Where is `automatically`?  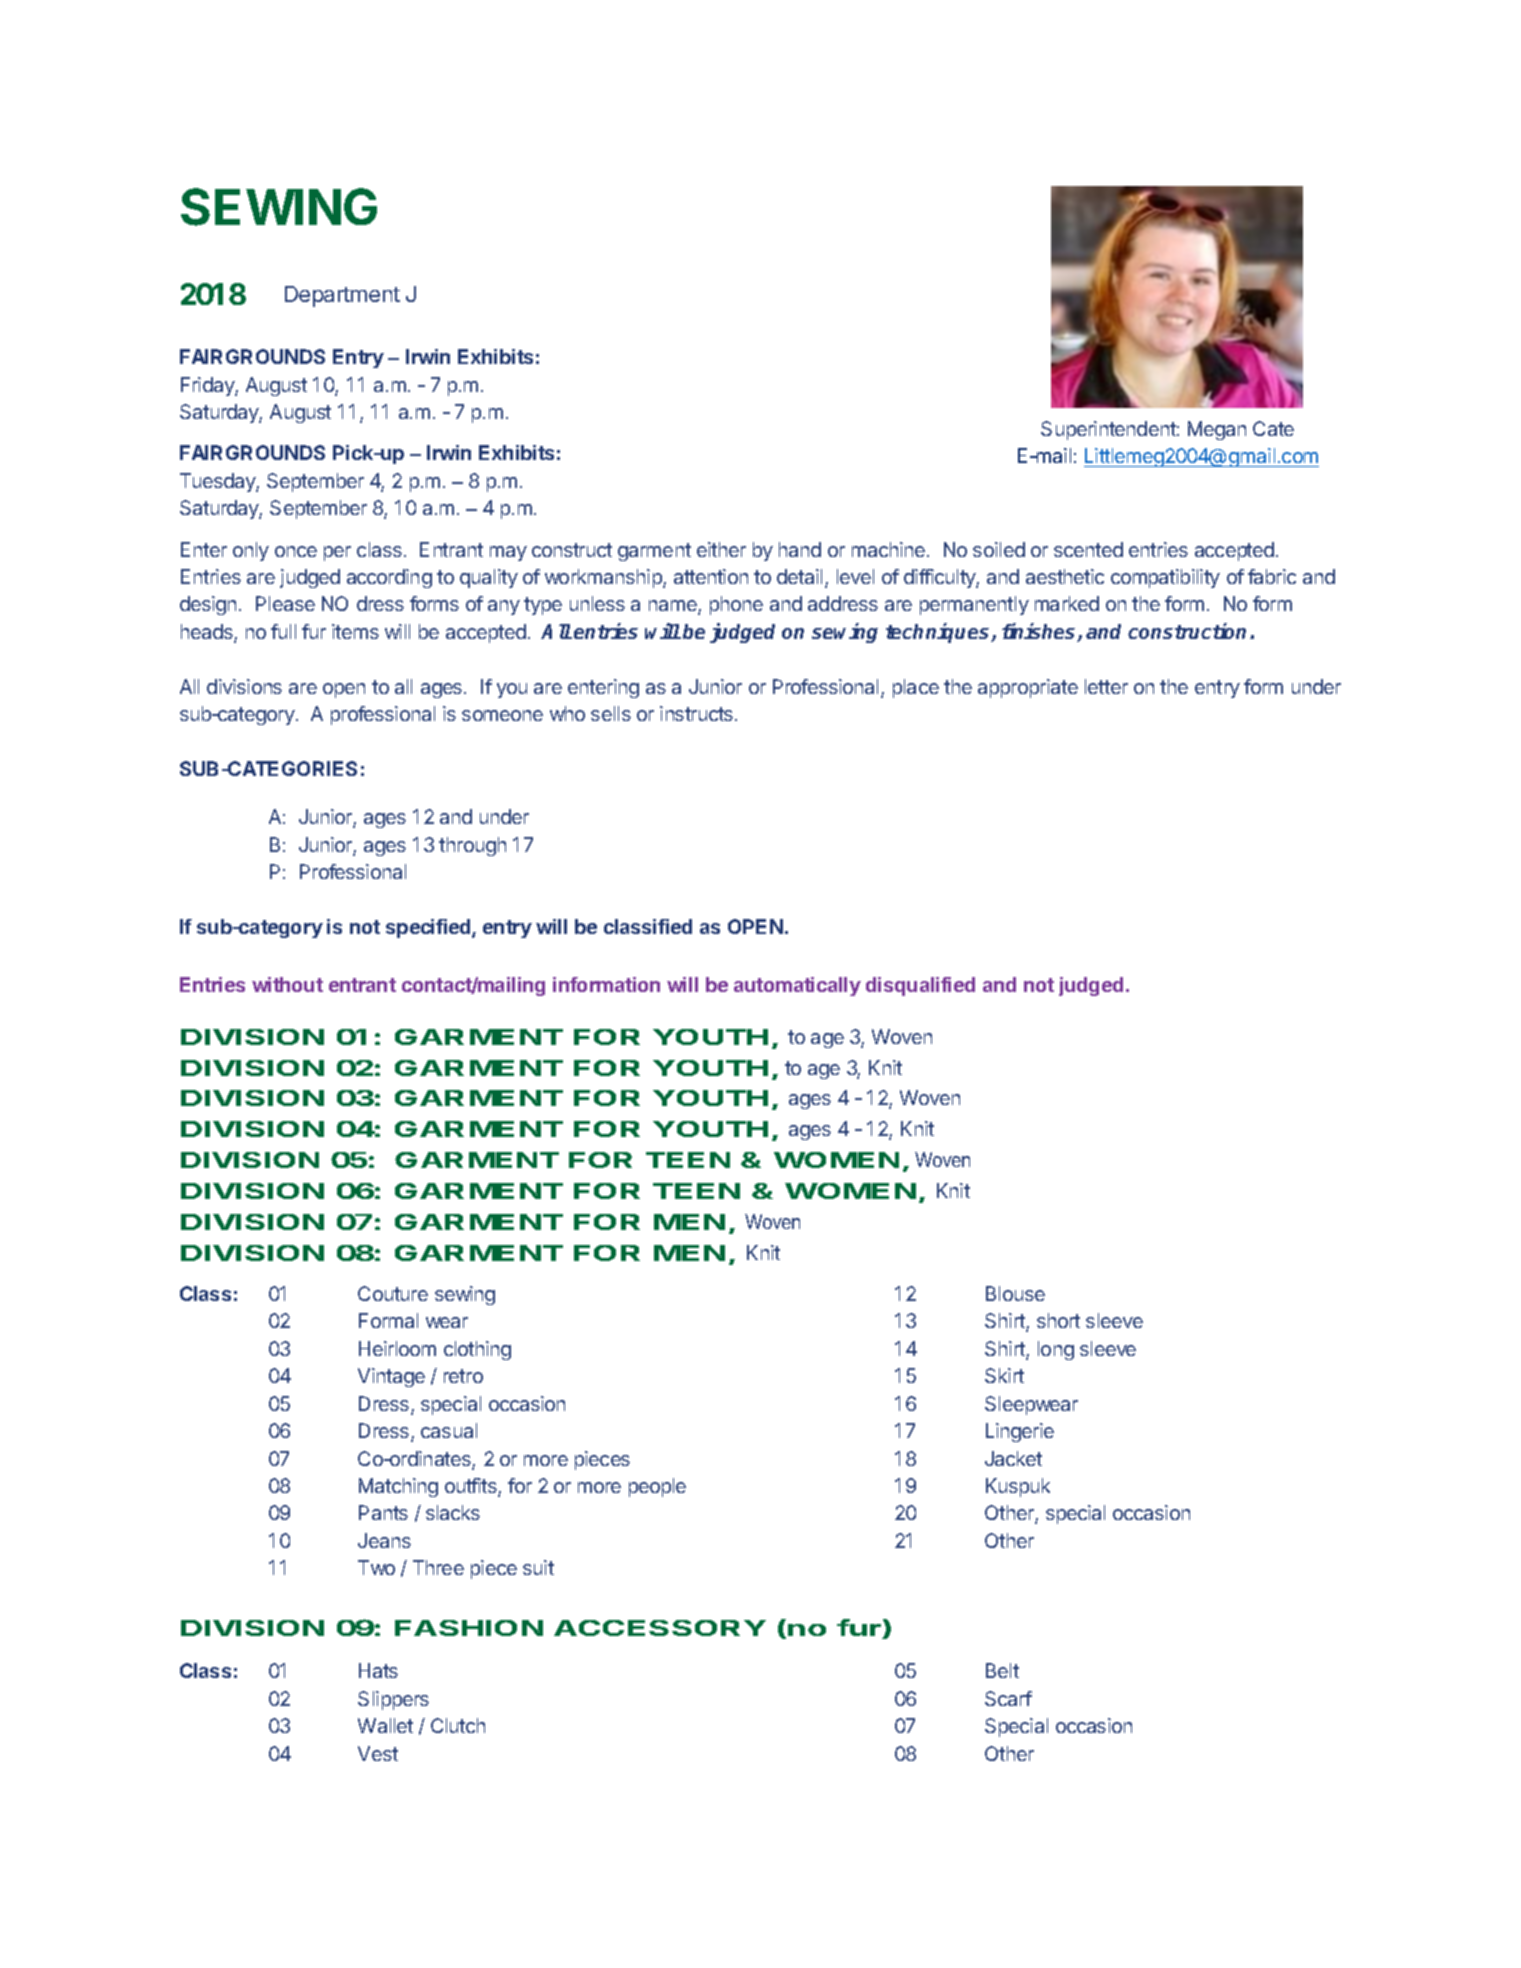 automatically is located at coordinates (797, 986).
